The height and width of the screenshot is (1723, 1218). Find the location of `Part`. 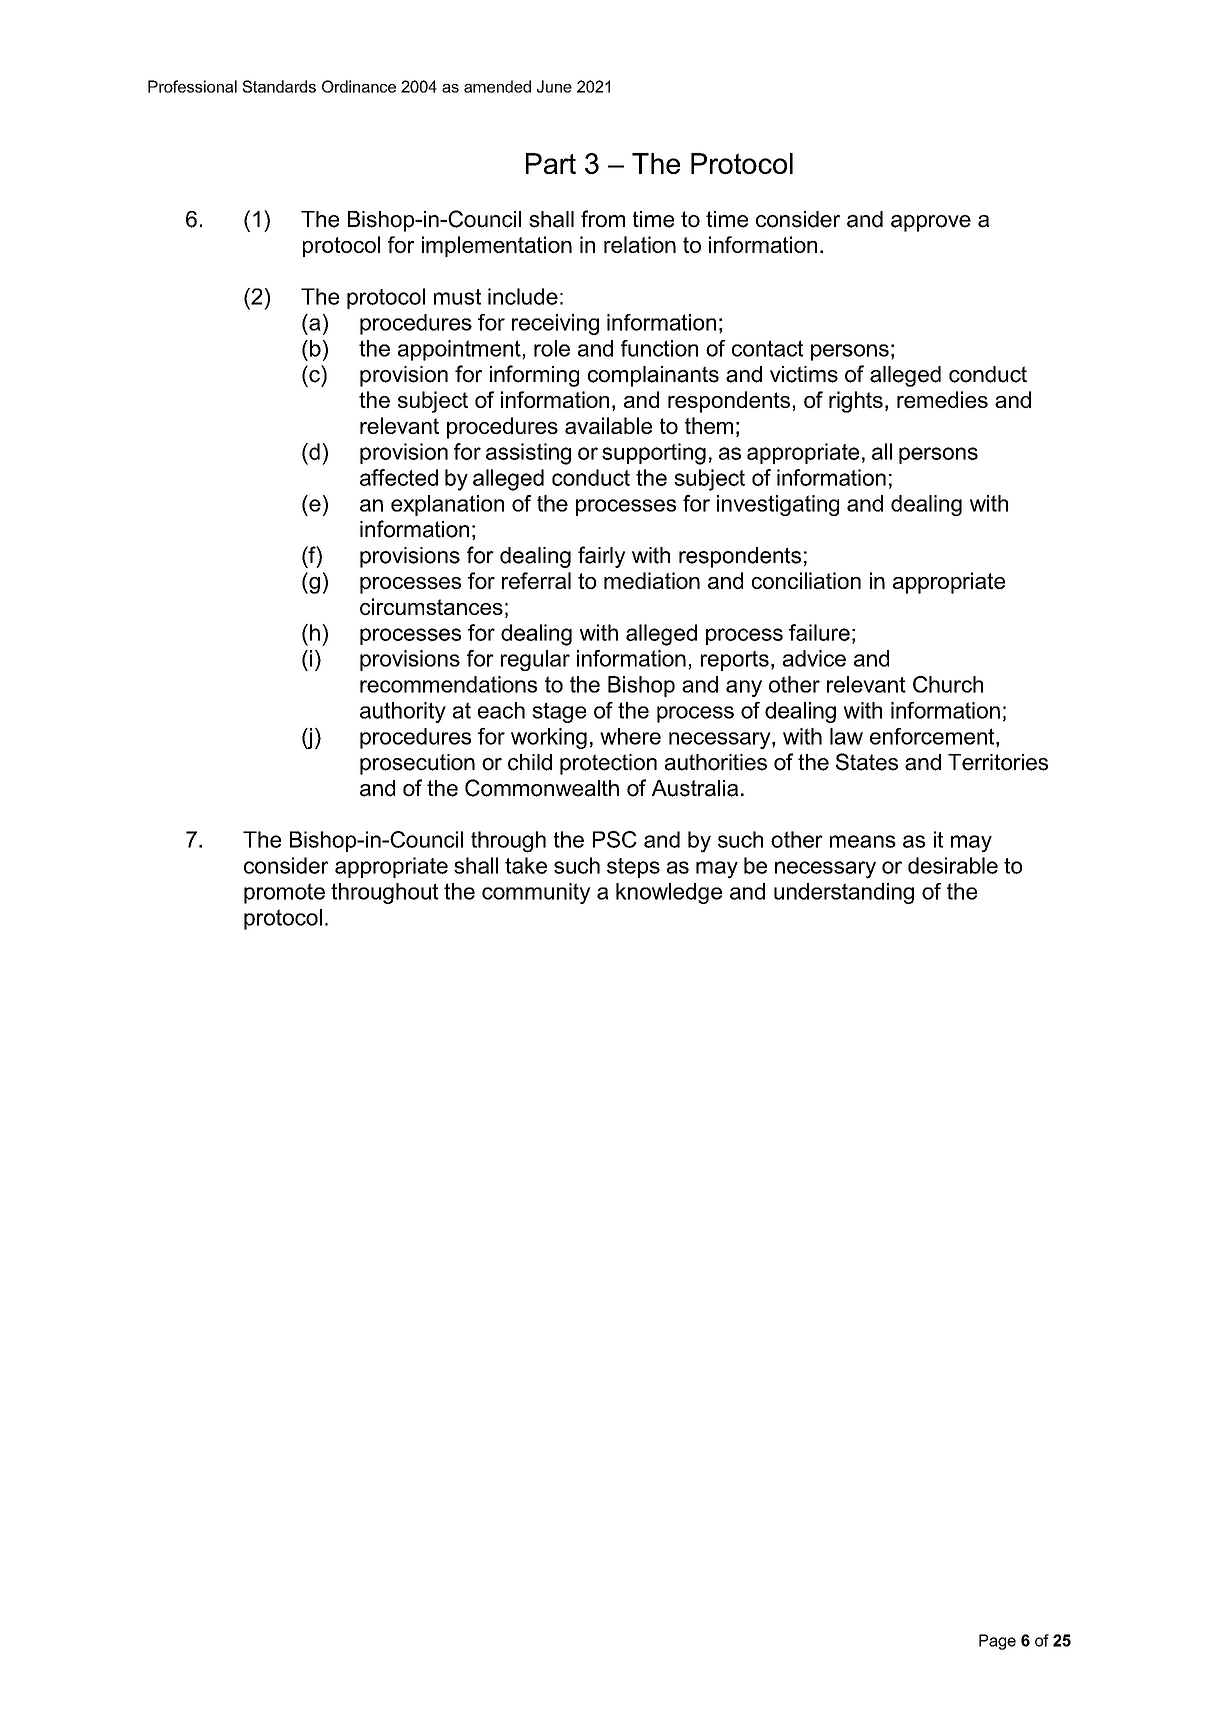

Part is located at coordinates (551, 163).
